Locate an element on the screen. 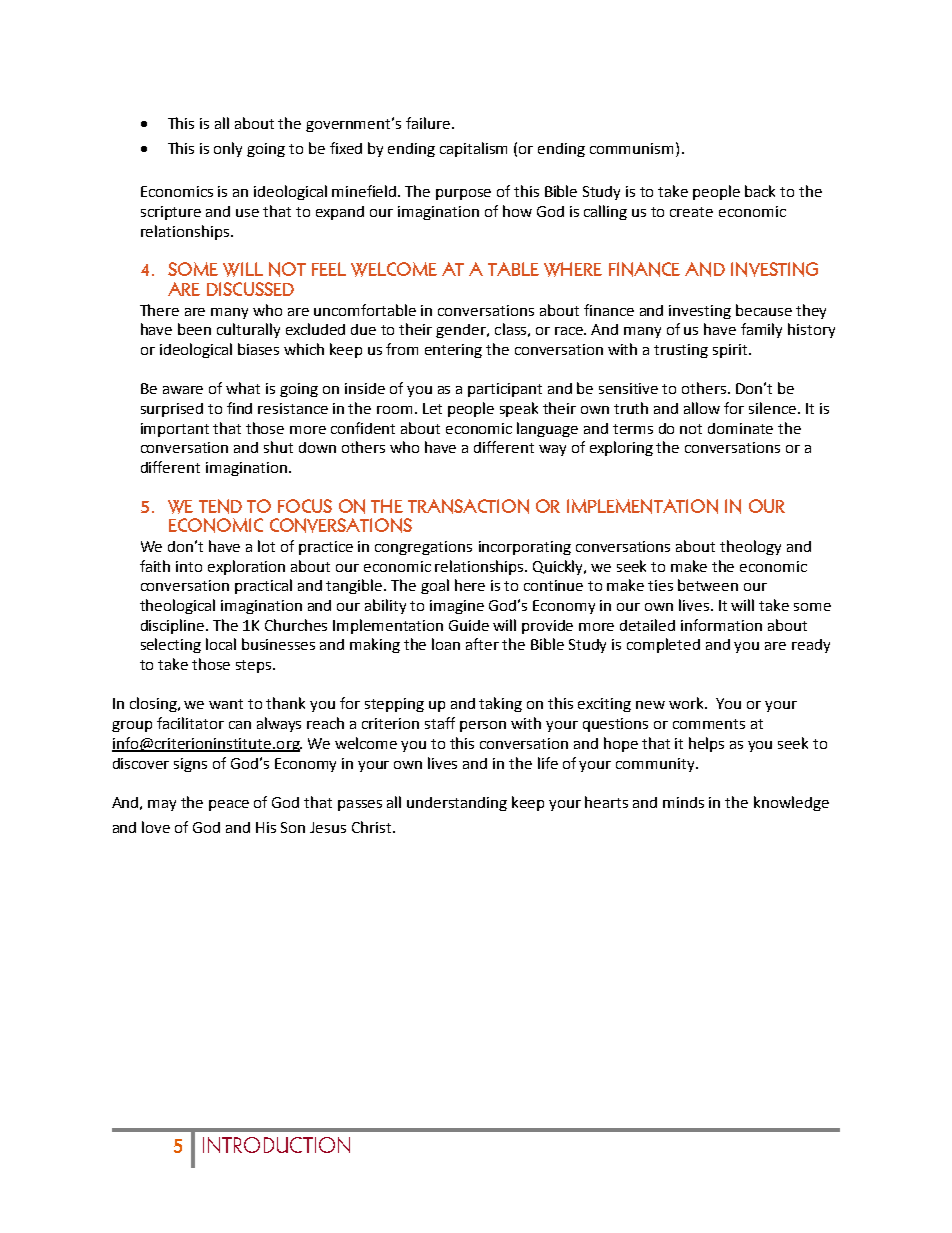 The image size is (952, 1233). back is located at coordinates (760, 191).
